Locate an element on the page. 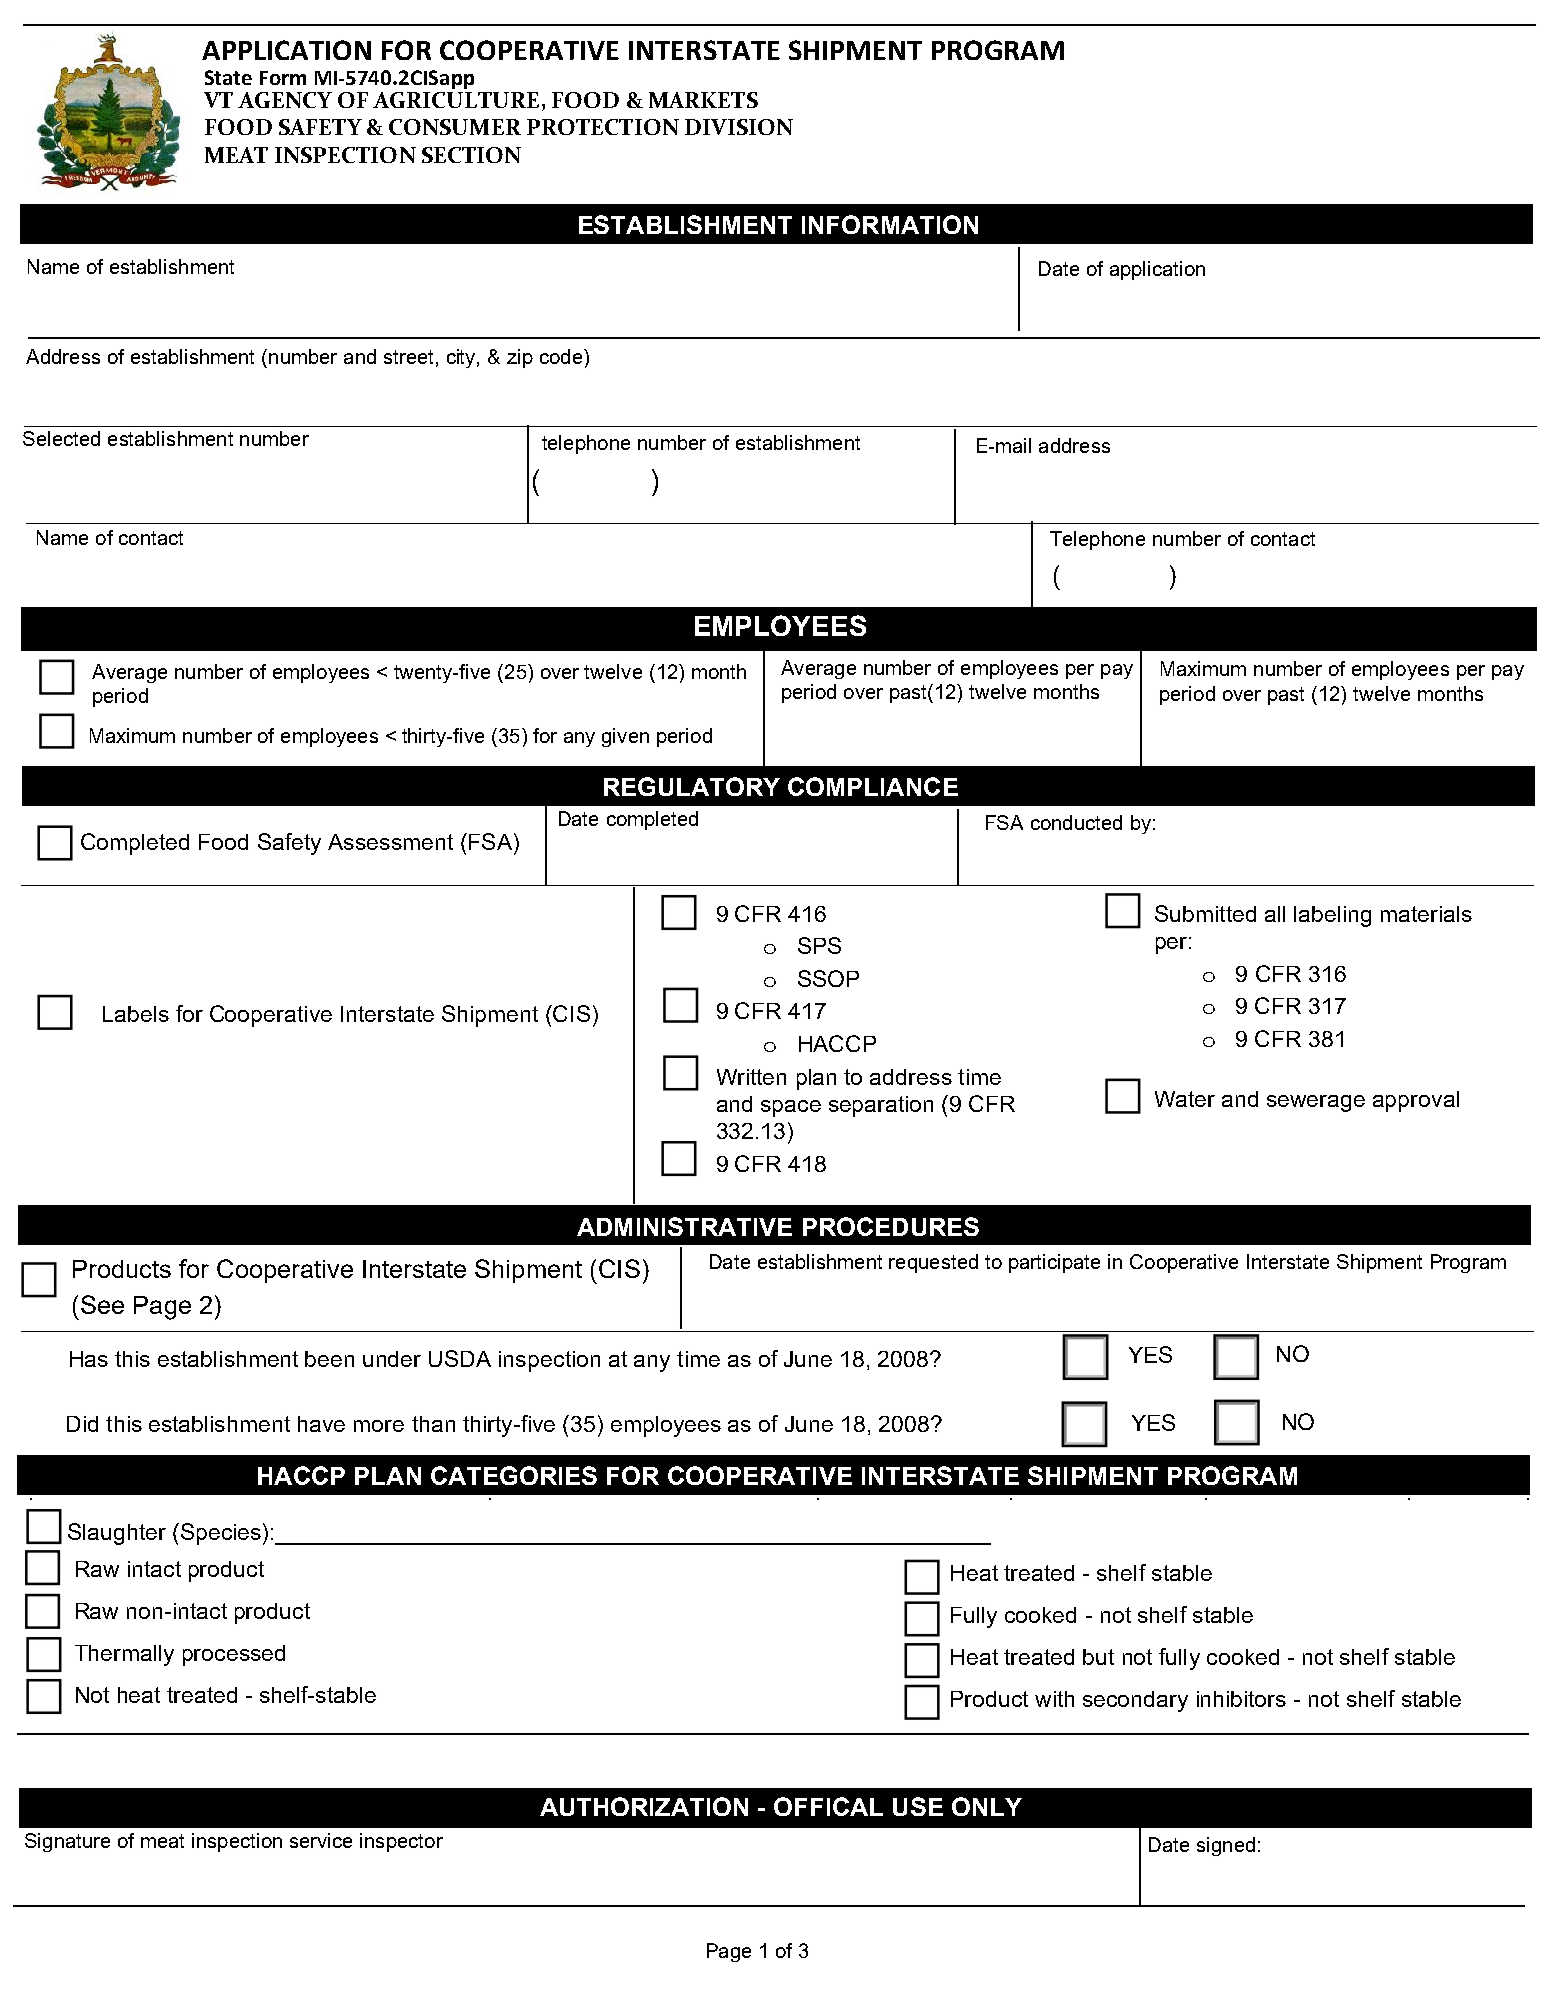  DIVISION is located at coordinates (739, 127).
